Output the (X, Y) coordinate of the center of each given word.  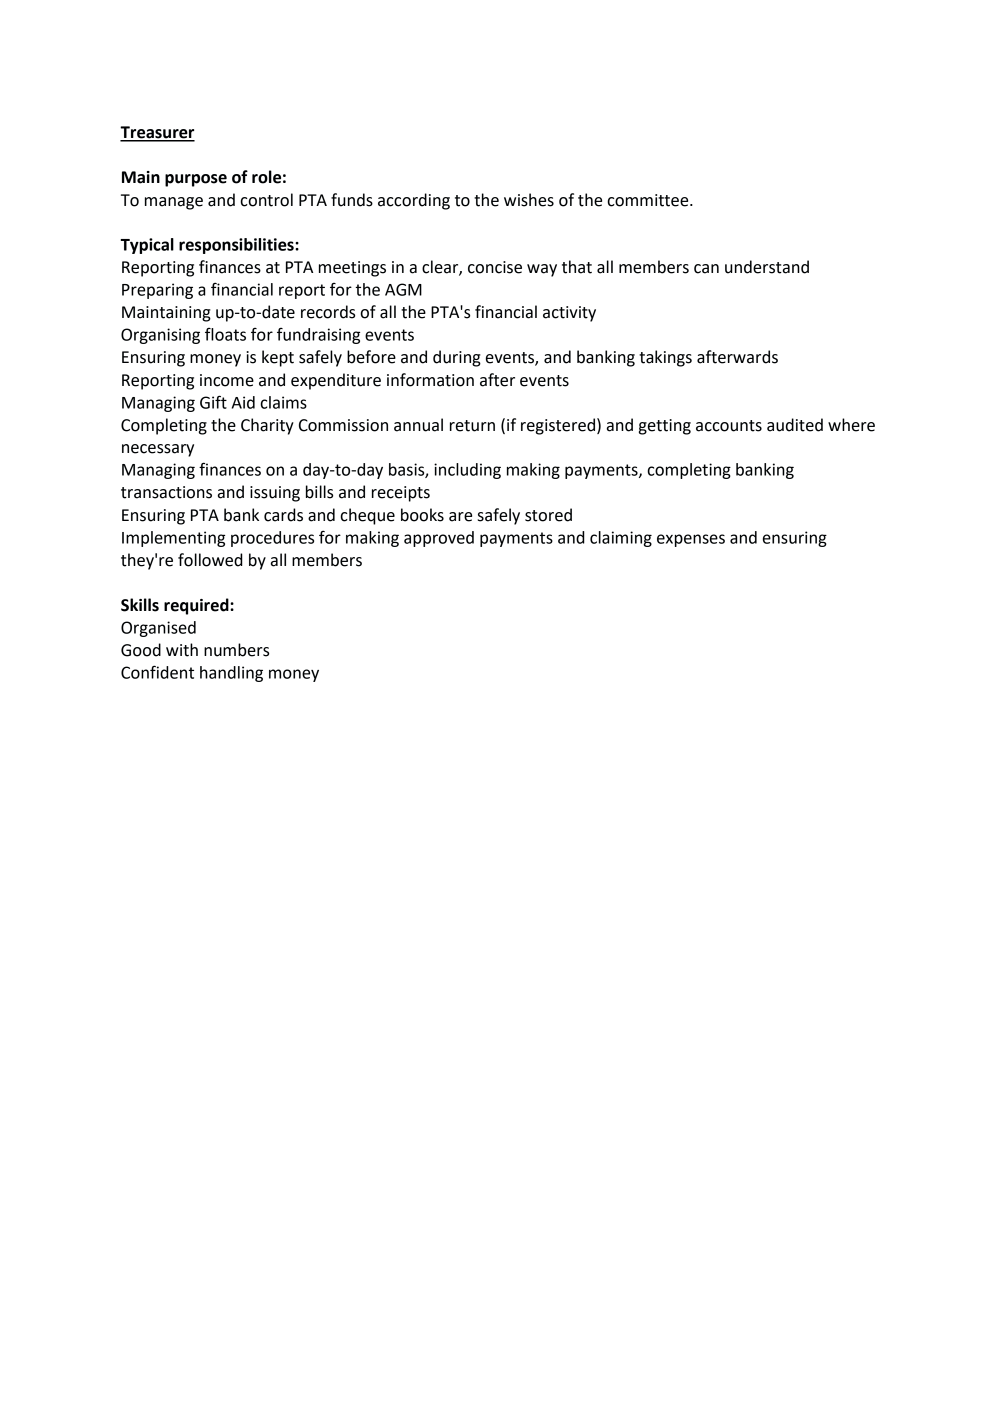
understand (767, 267)
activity (569, 314)
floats (225, 334)
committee (649, 200)
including (467, 471)
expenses (691, 540)
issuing (275, 494)
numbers (236, 650)
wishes (529, 200)
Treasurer (157, 133)
